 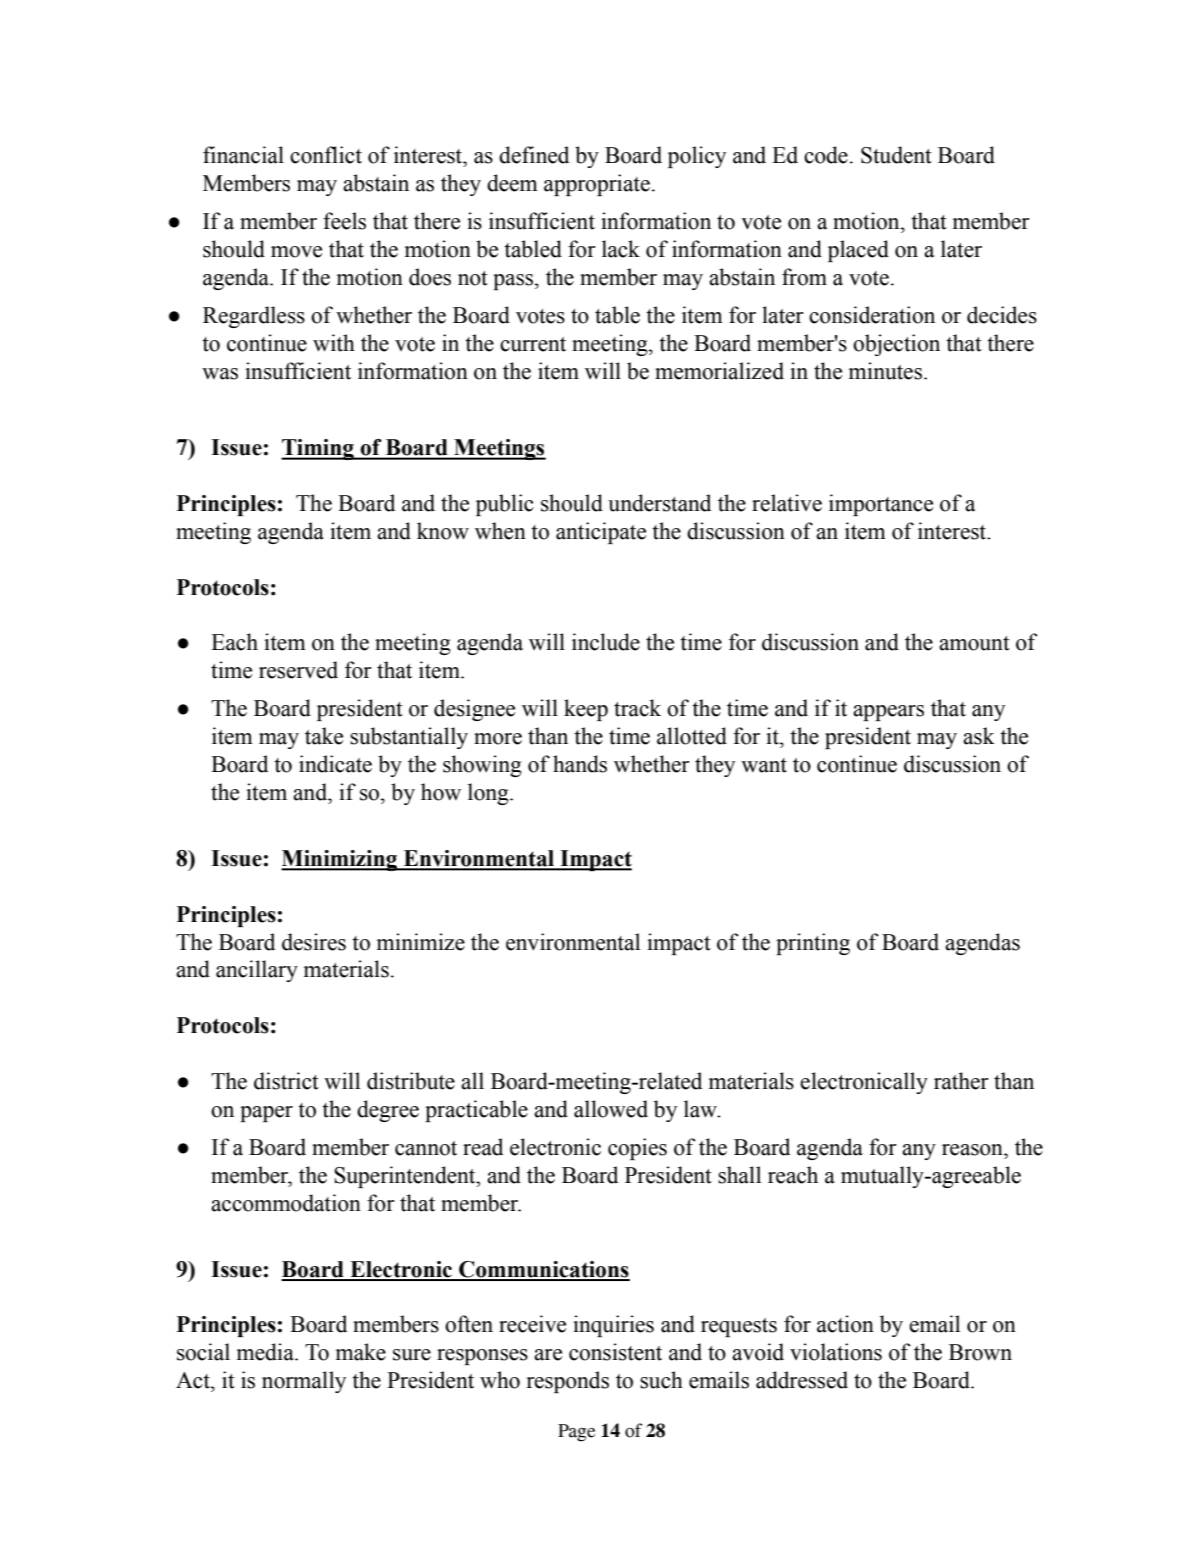 What do you see at coordinates (606, 642) in the screenshot?
I see `include` at bounding box center [606, 642].
